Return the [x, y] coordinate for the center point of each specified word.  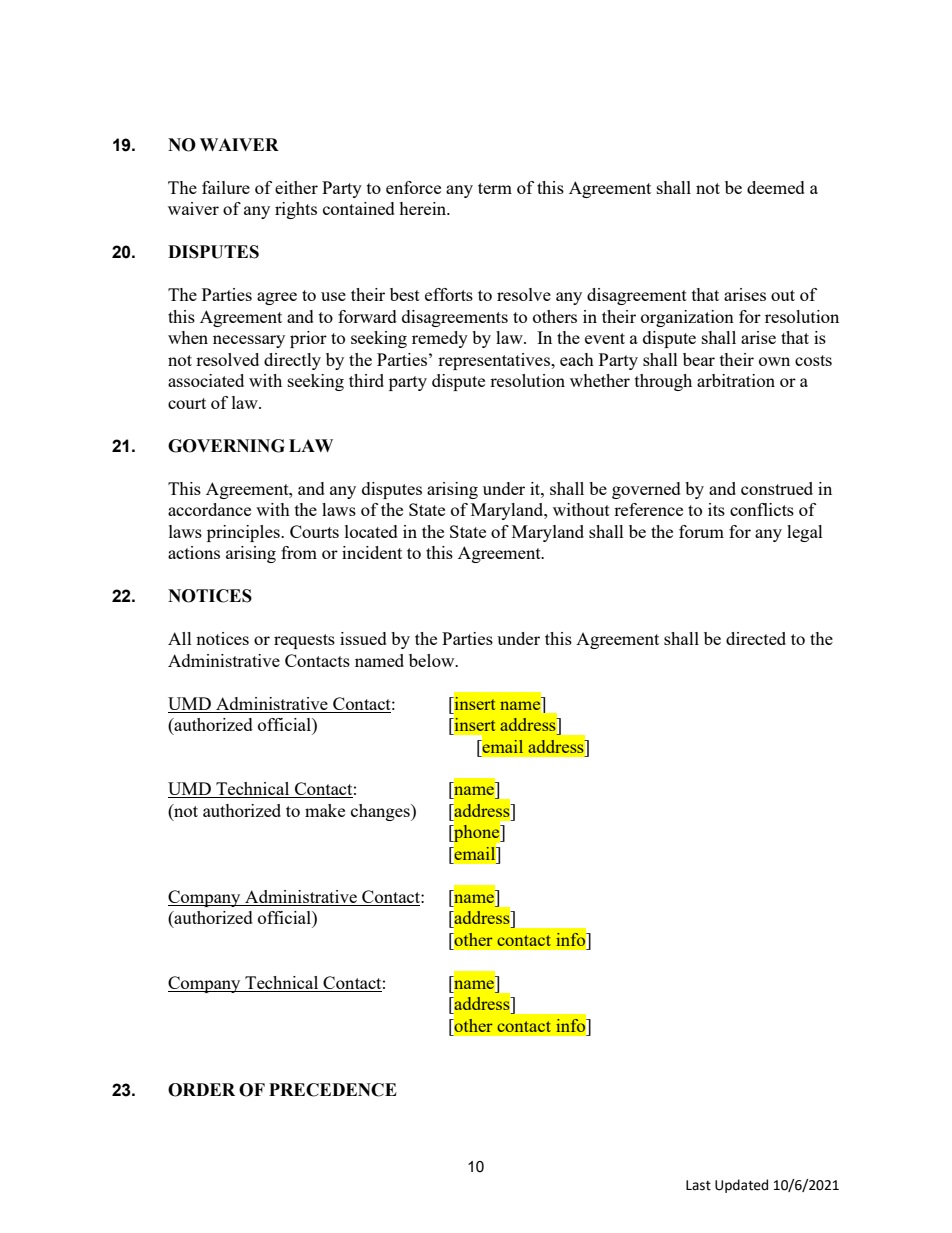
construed [777, 488]
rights [296, 210]
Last [698, 1185]
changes [381, 812]
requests [304, 641]
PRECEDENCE [333, 1090]
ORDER [201, 1090]
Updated [741, 1186]
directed [756, 638]
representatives [495, 361]
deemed [776, 187]
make [325, 810]
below [433, 660]
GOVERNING [226, 446]
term [495, 188]
